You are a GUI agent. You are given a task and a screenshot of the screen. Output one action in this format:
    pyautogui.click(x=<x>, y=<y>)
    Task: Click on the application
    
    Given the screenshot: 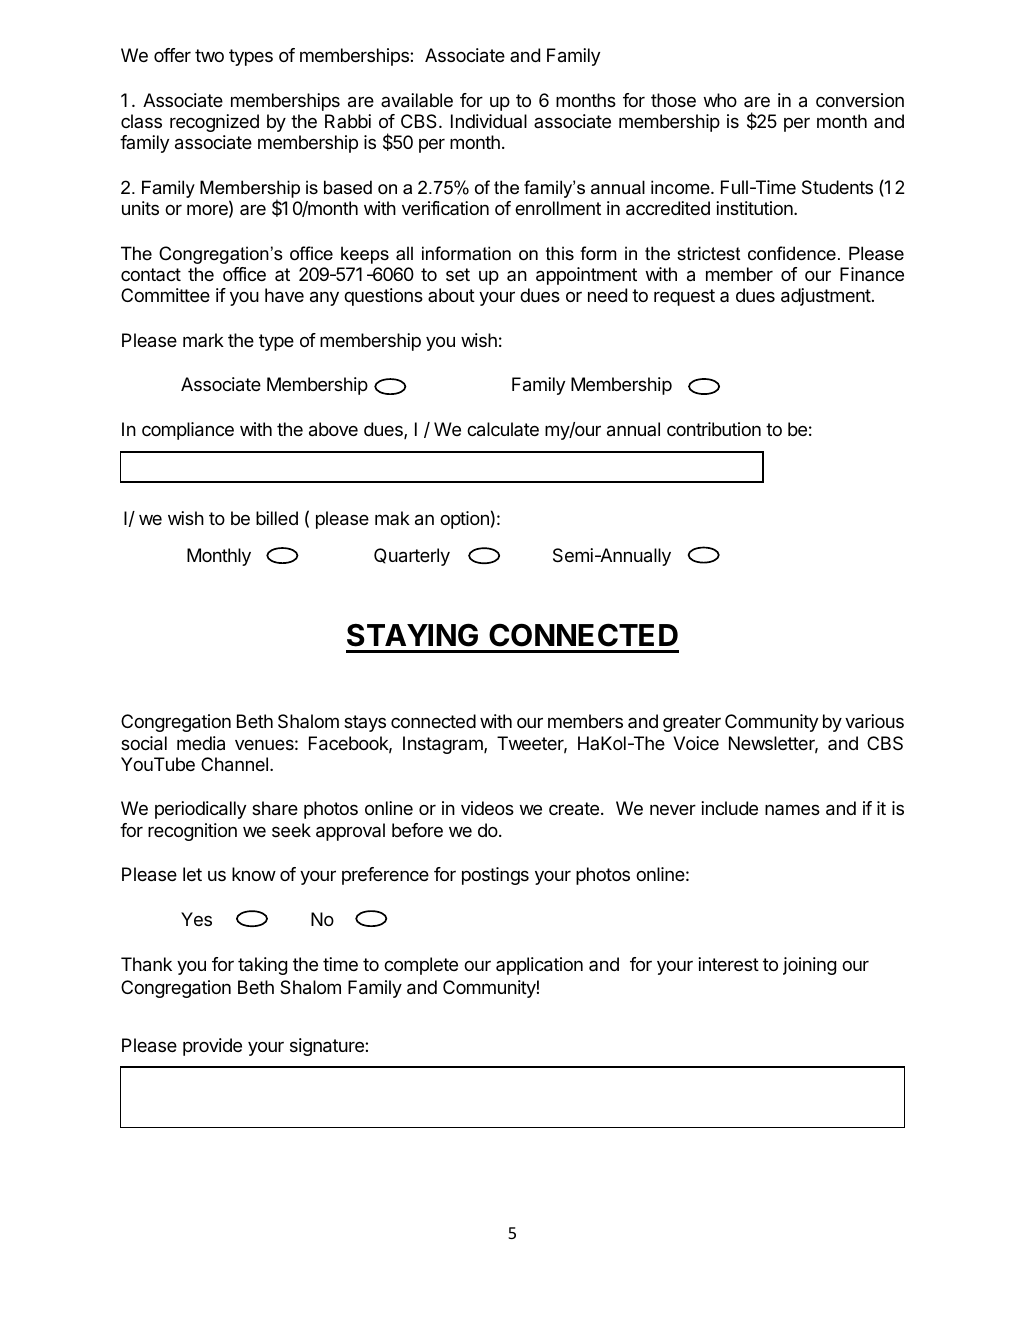 What is the action you would take?
    pyautogui.click(x=539, y=966)
